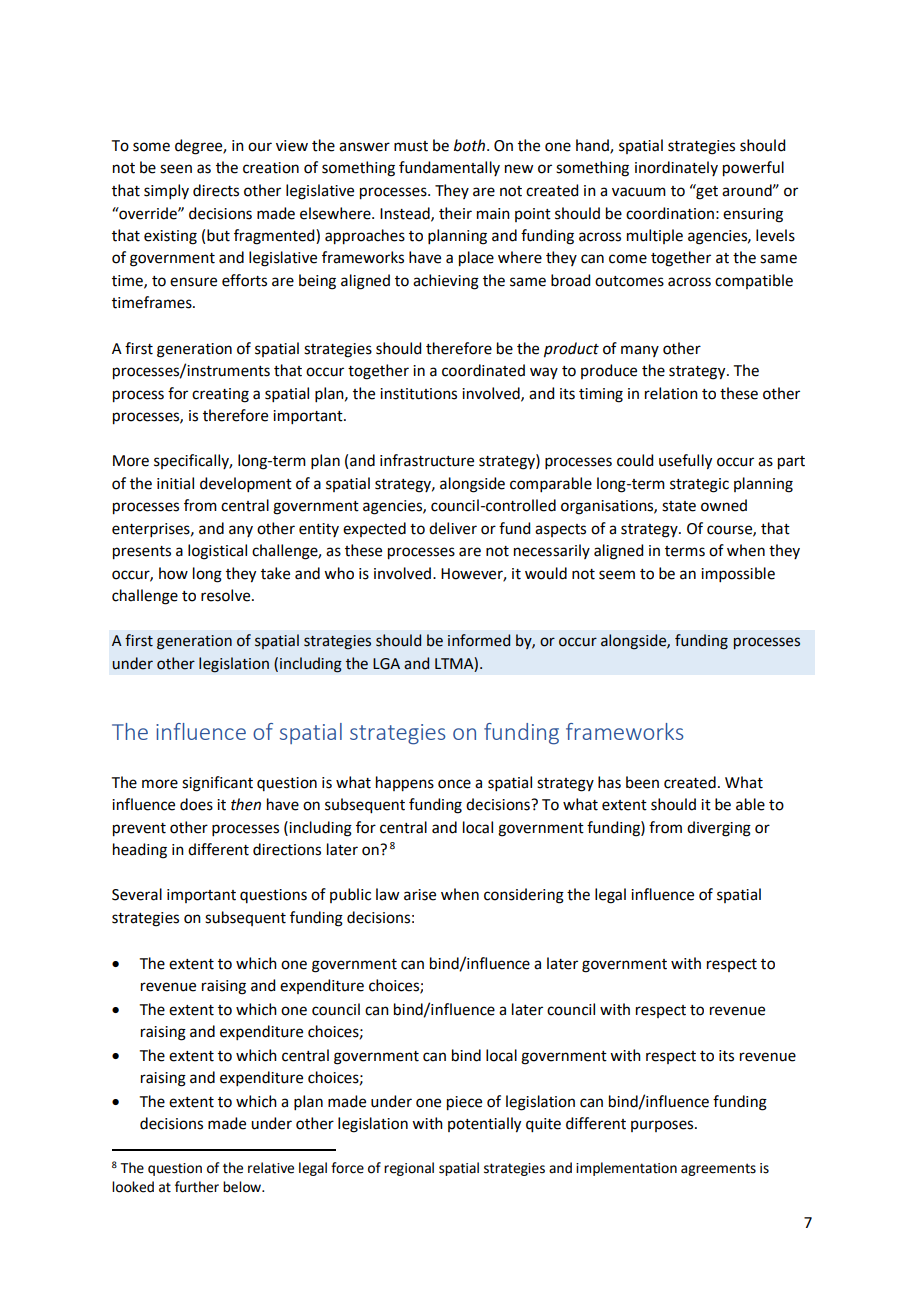  Describe the element at coordinates (454, 784) in the screenshot. I see `once` at that location.
